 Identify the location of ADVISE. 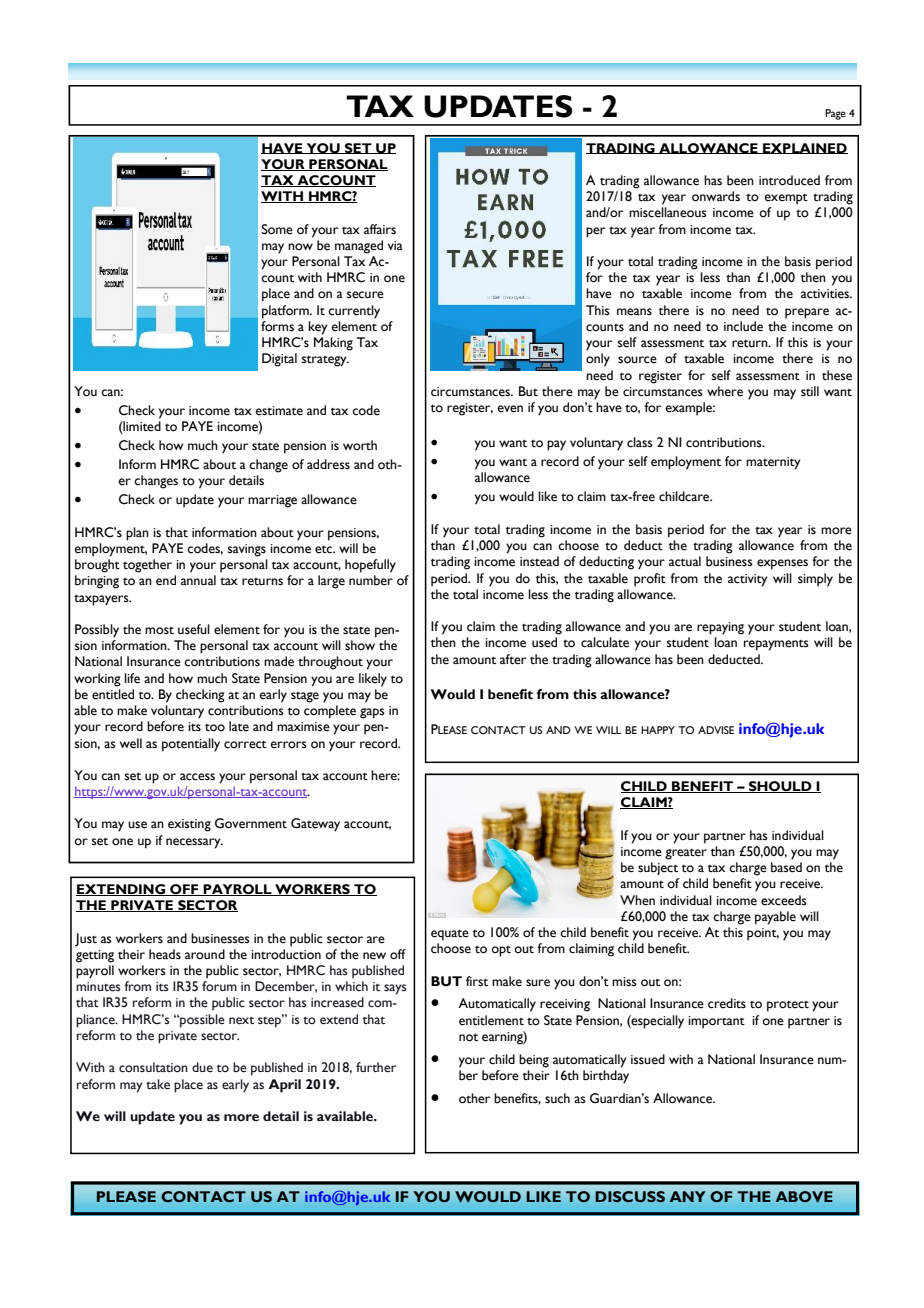
(716, 730).
